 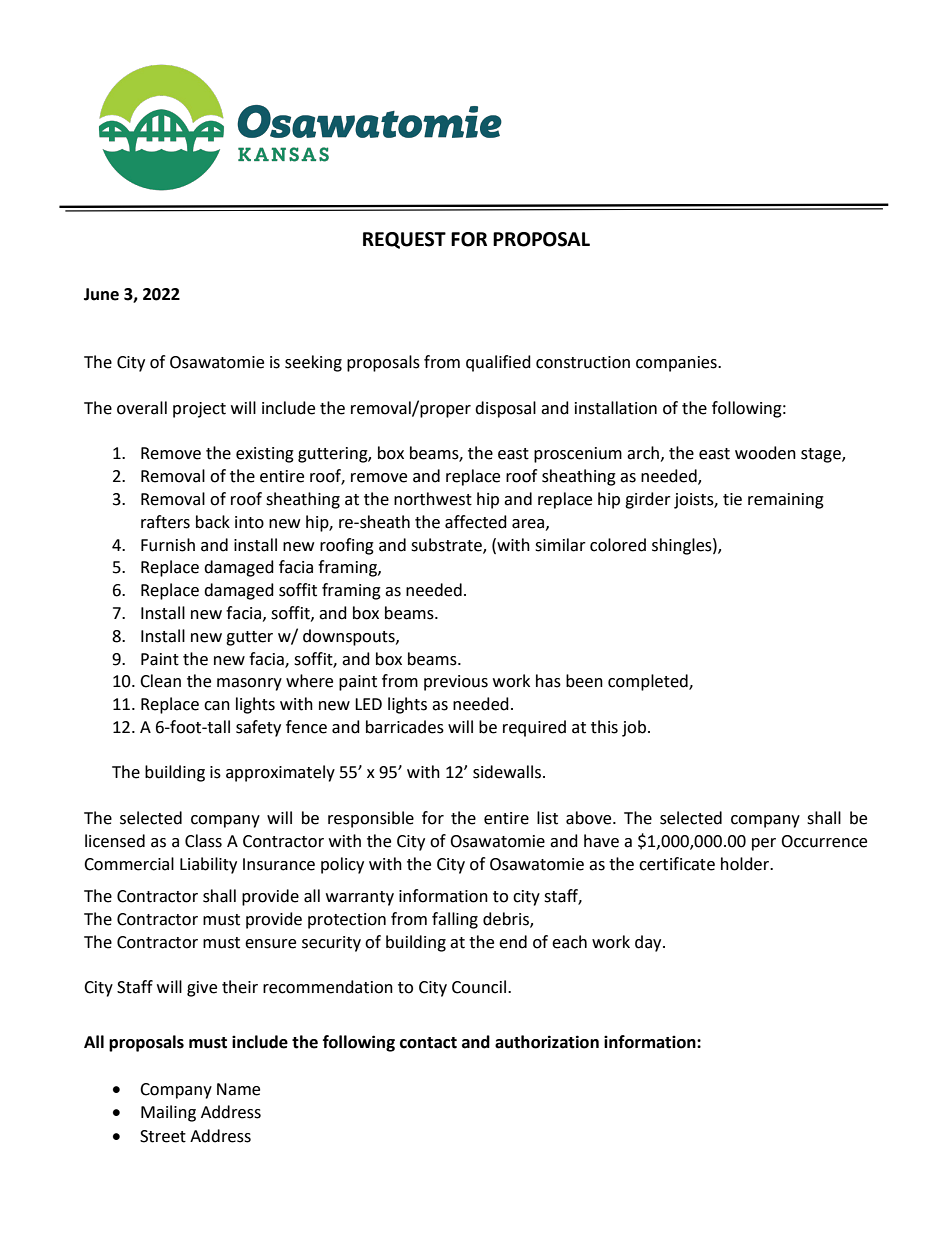 What do you see at coordinates (547, 1042) in the page?
I see `authorization` at bounding box center [547, 1042].
